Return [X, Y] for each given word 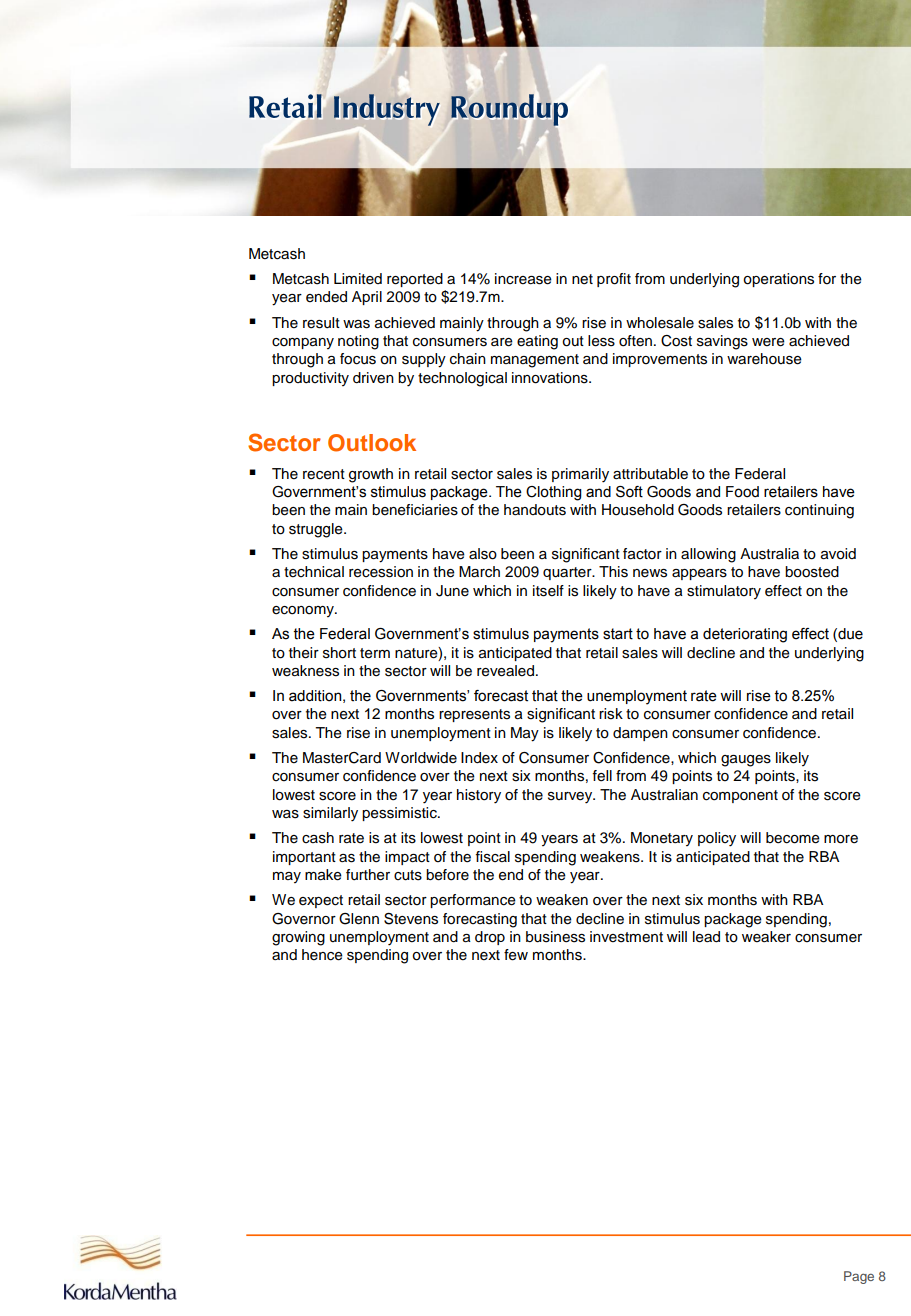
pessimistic [400, 814]
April [367, 298]
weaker [766, 937]
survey [571, 798]
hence [322, 955]
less [601, 341]
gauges [746, 761]
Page [859, 1277]
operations [778, 280]
